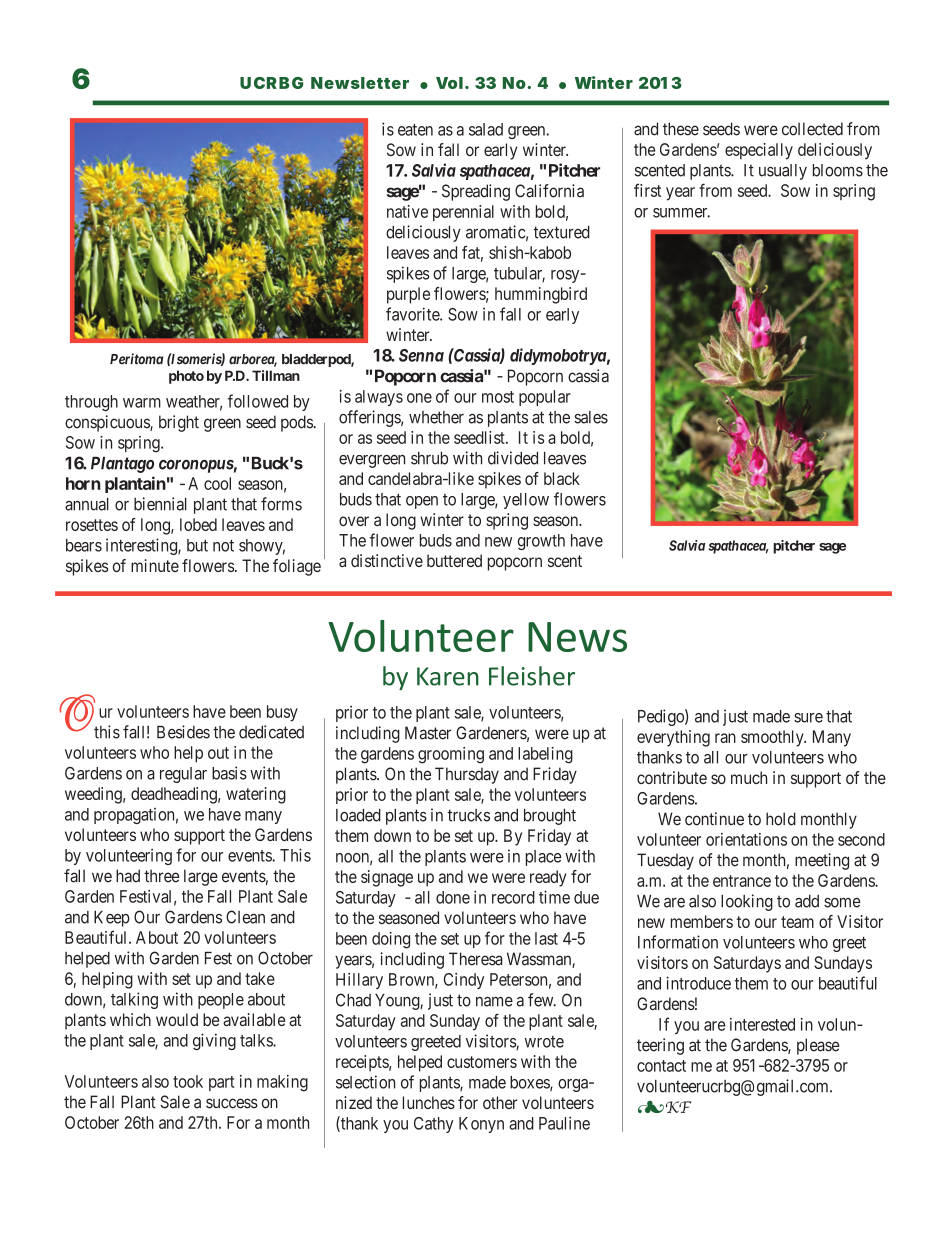 This screenshot has width=952, height=1233. What do you see at coordinates (155, 565) in the screenshot?
I see `minute` at bounding box center [155, 565].
